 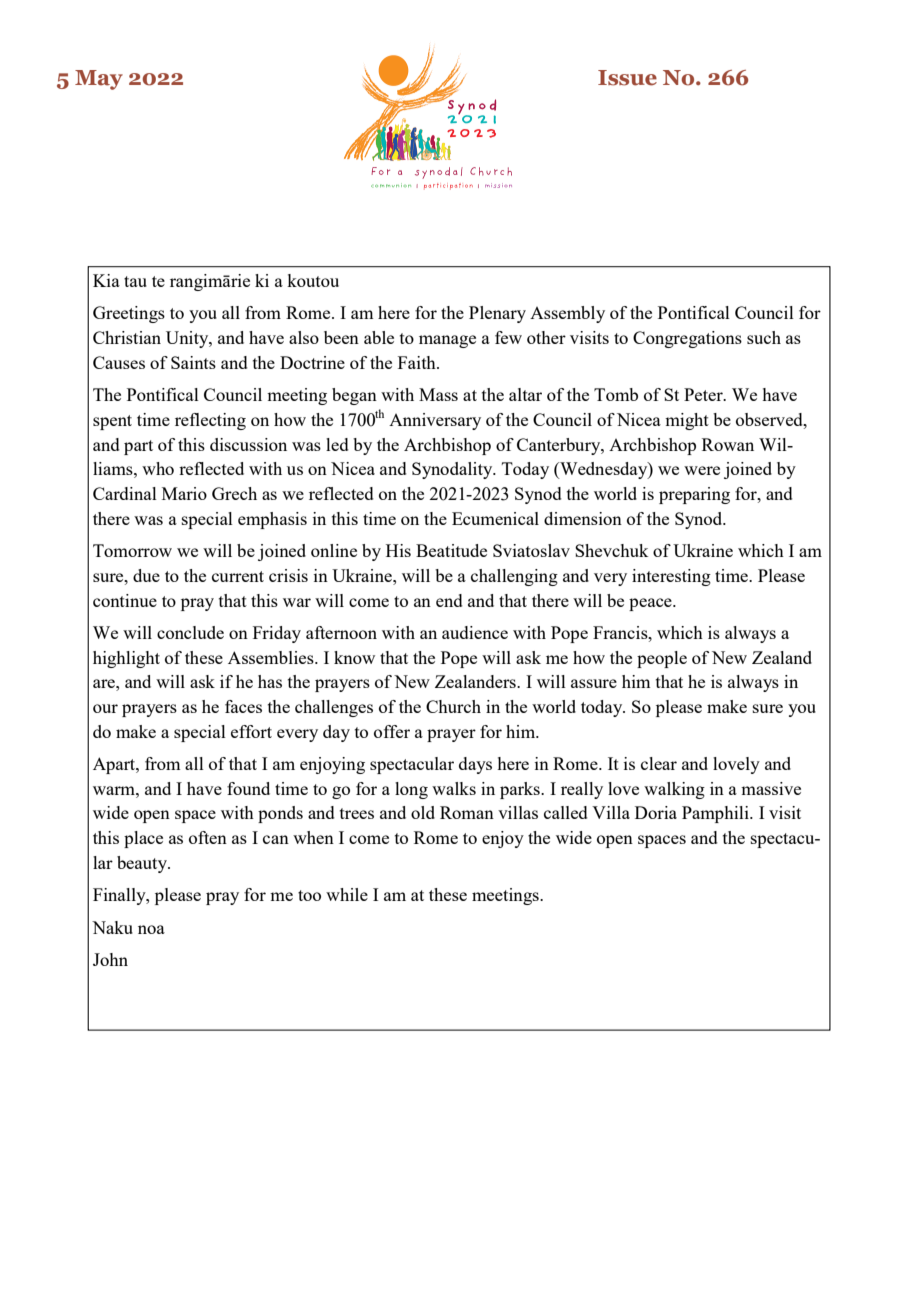 I want to click on Issue, so click(x=627, y=78).
